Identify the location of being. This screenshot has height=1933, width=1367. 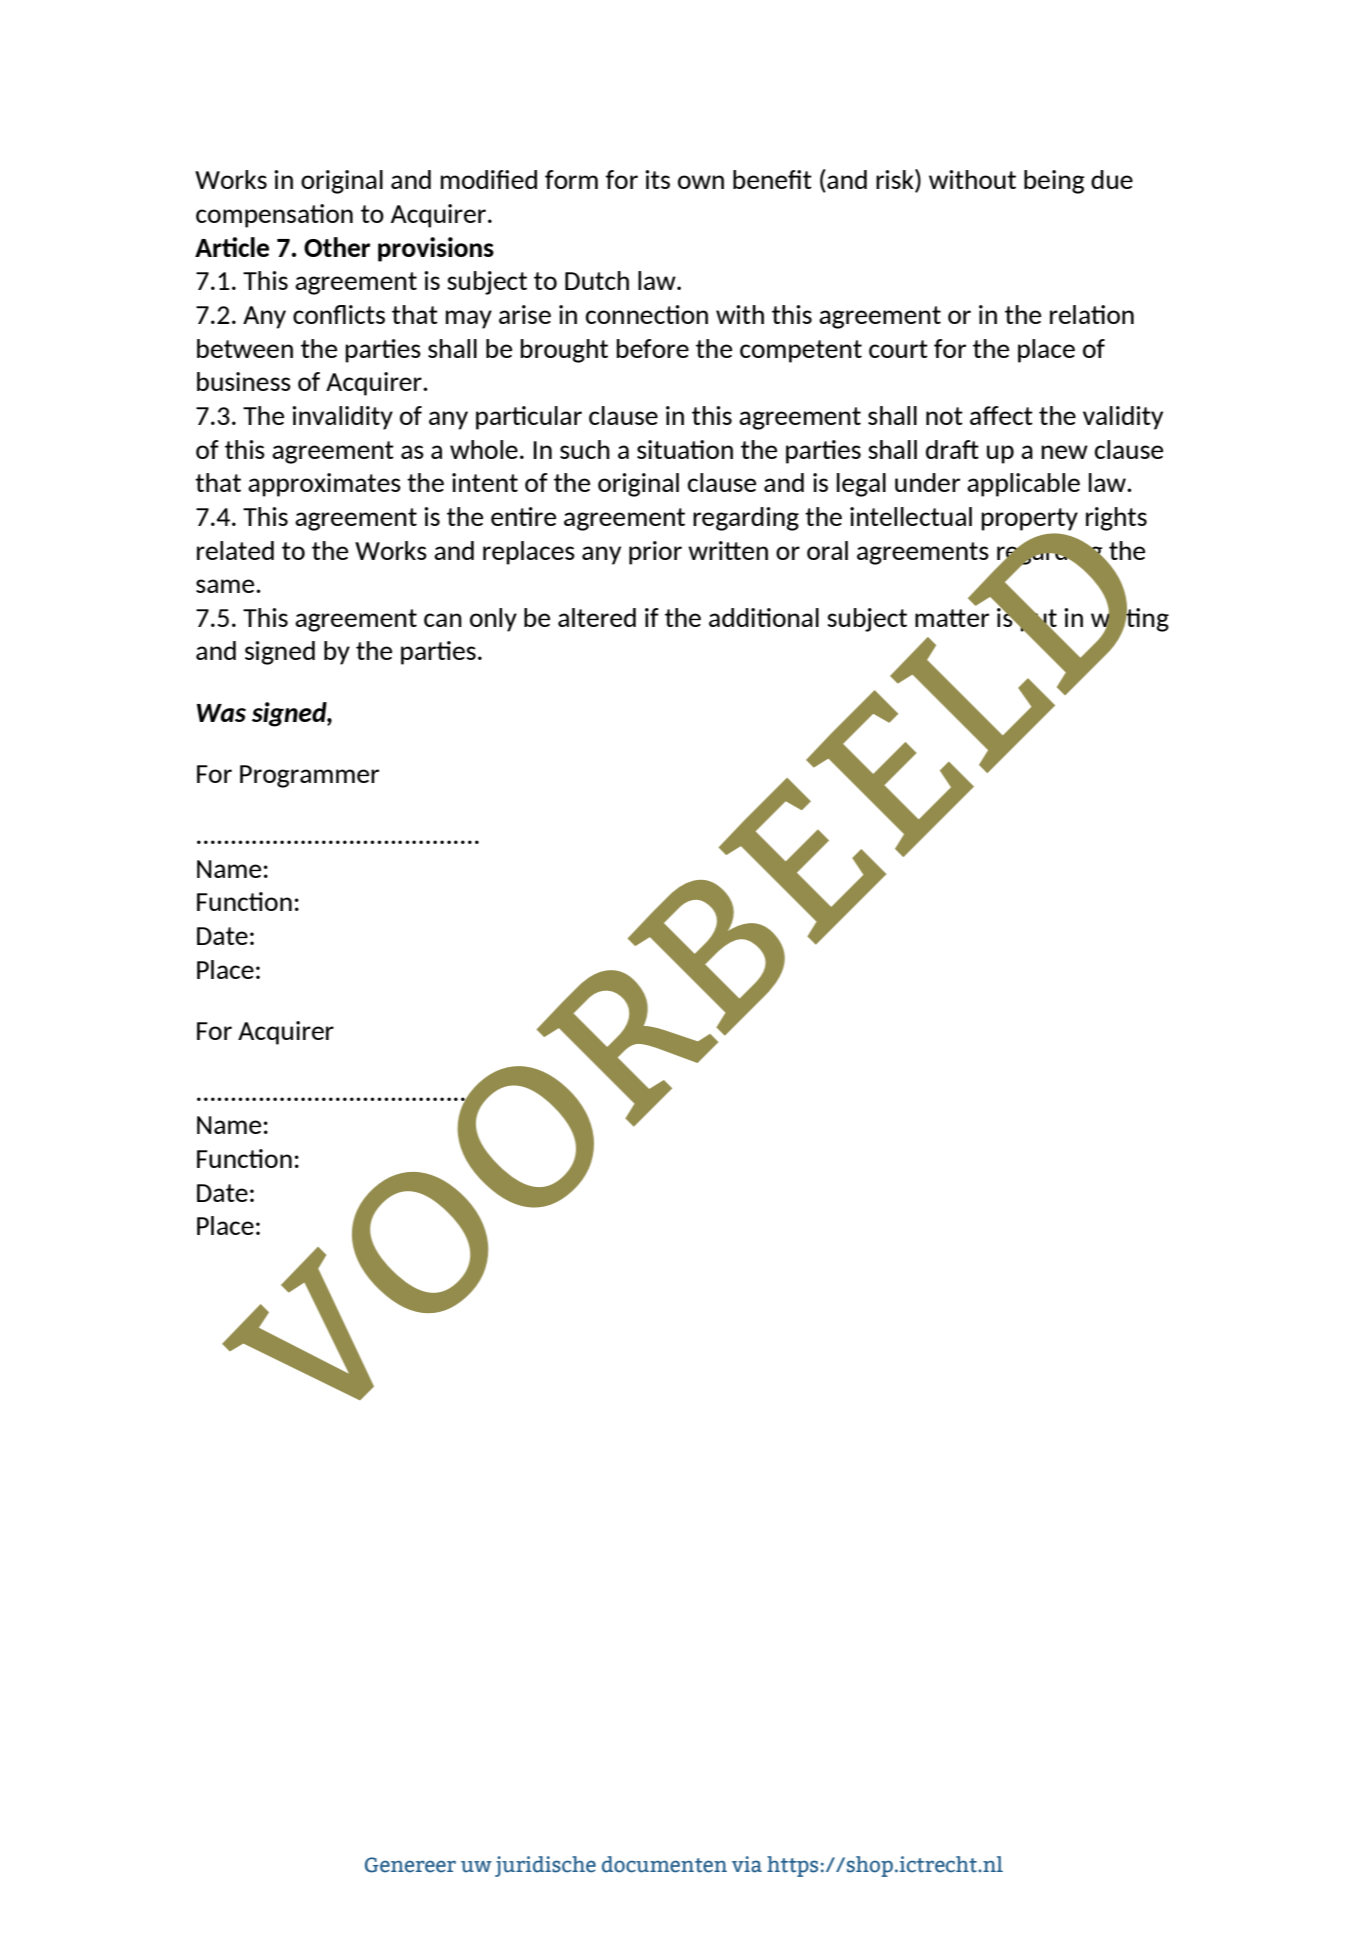
(1054, 182).
